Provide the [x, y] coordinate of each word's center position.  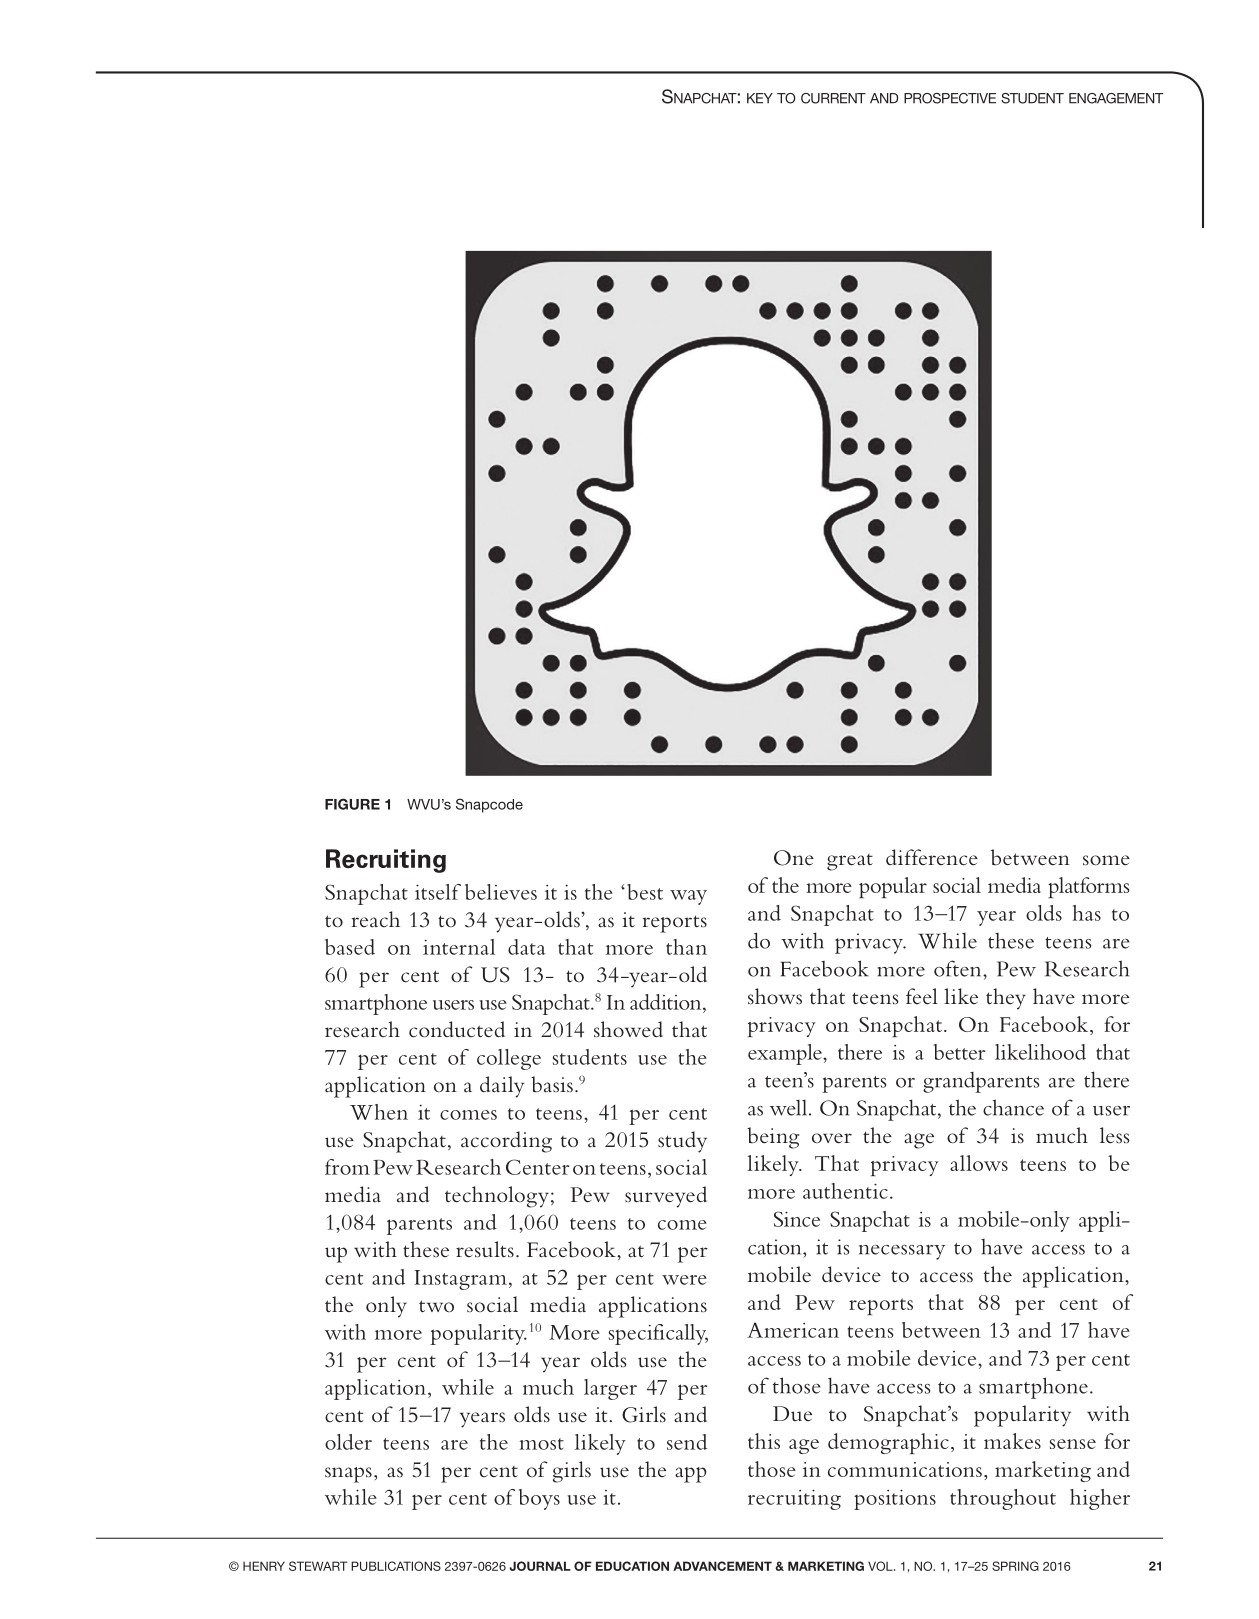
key [760, 98]
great [850, 862]
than [686, 947]
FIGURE [352, 804]
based [350, 947]
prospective [950, 98]
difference [932, 857]
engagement [1116, 98]
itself [438, 892]
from [347, 1167]
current [833, 98]
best [645, 892]
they [1006, 999]
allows [979, 1163]
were [684, 1280]
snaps [348, 1475]
